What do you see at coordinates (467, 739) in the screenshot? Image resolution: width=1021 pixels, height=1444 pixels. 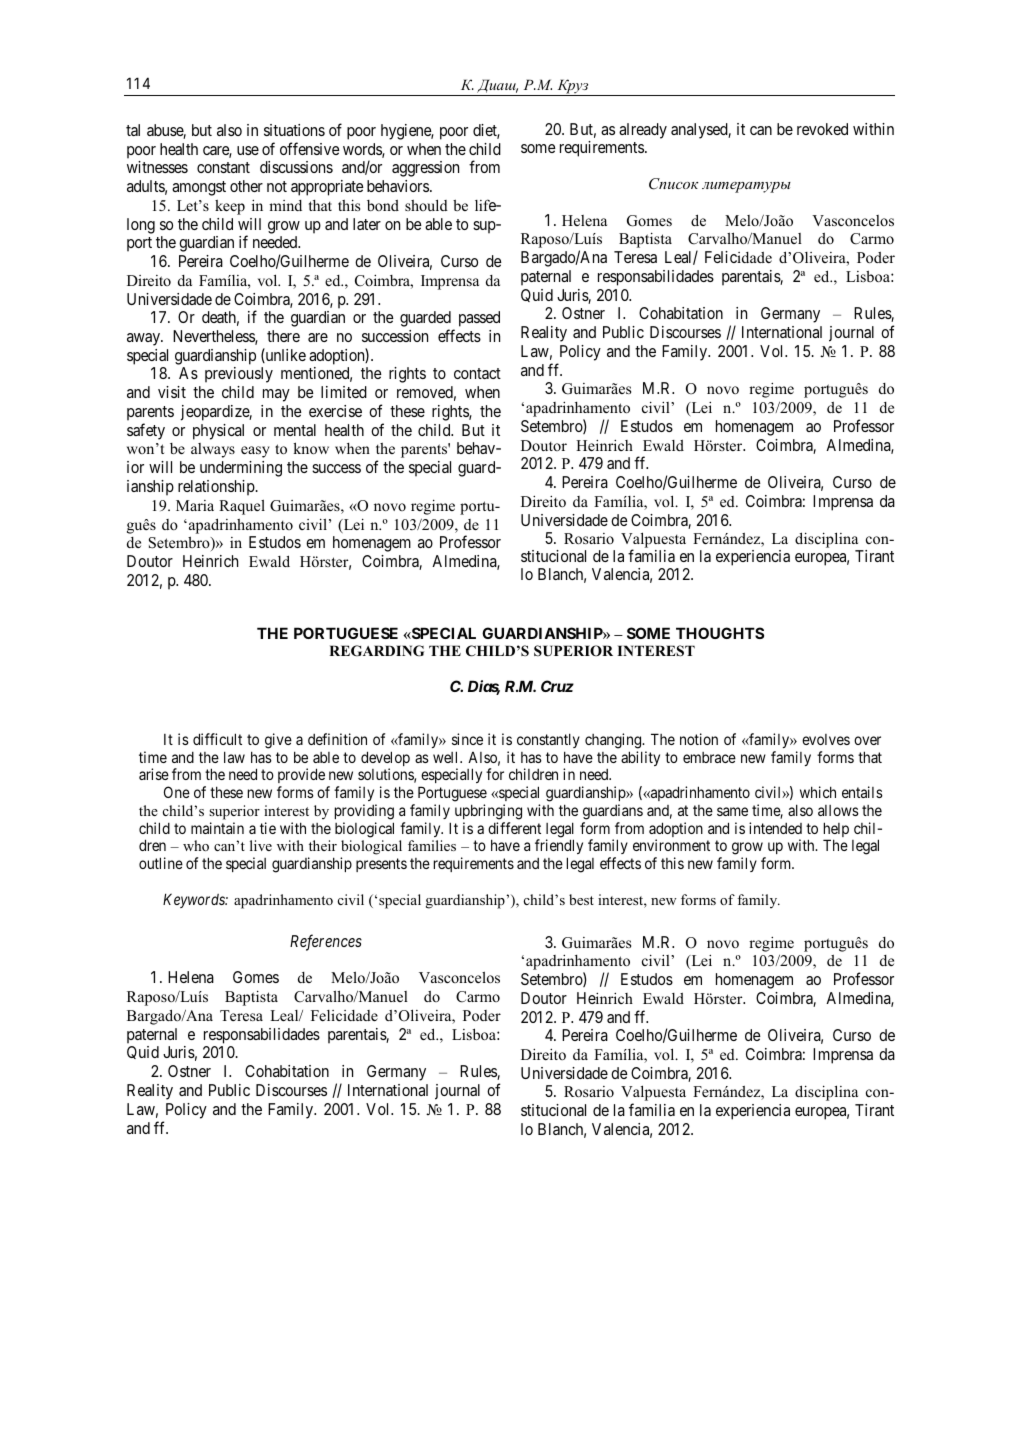 I see `since` at bounding box center [467, 739].
